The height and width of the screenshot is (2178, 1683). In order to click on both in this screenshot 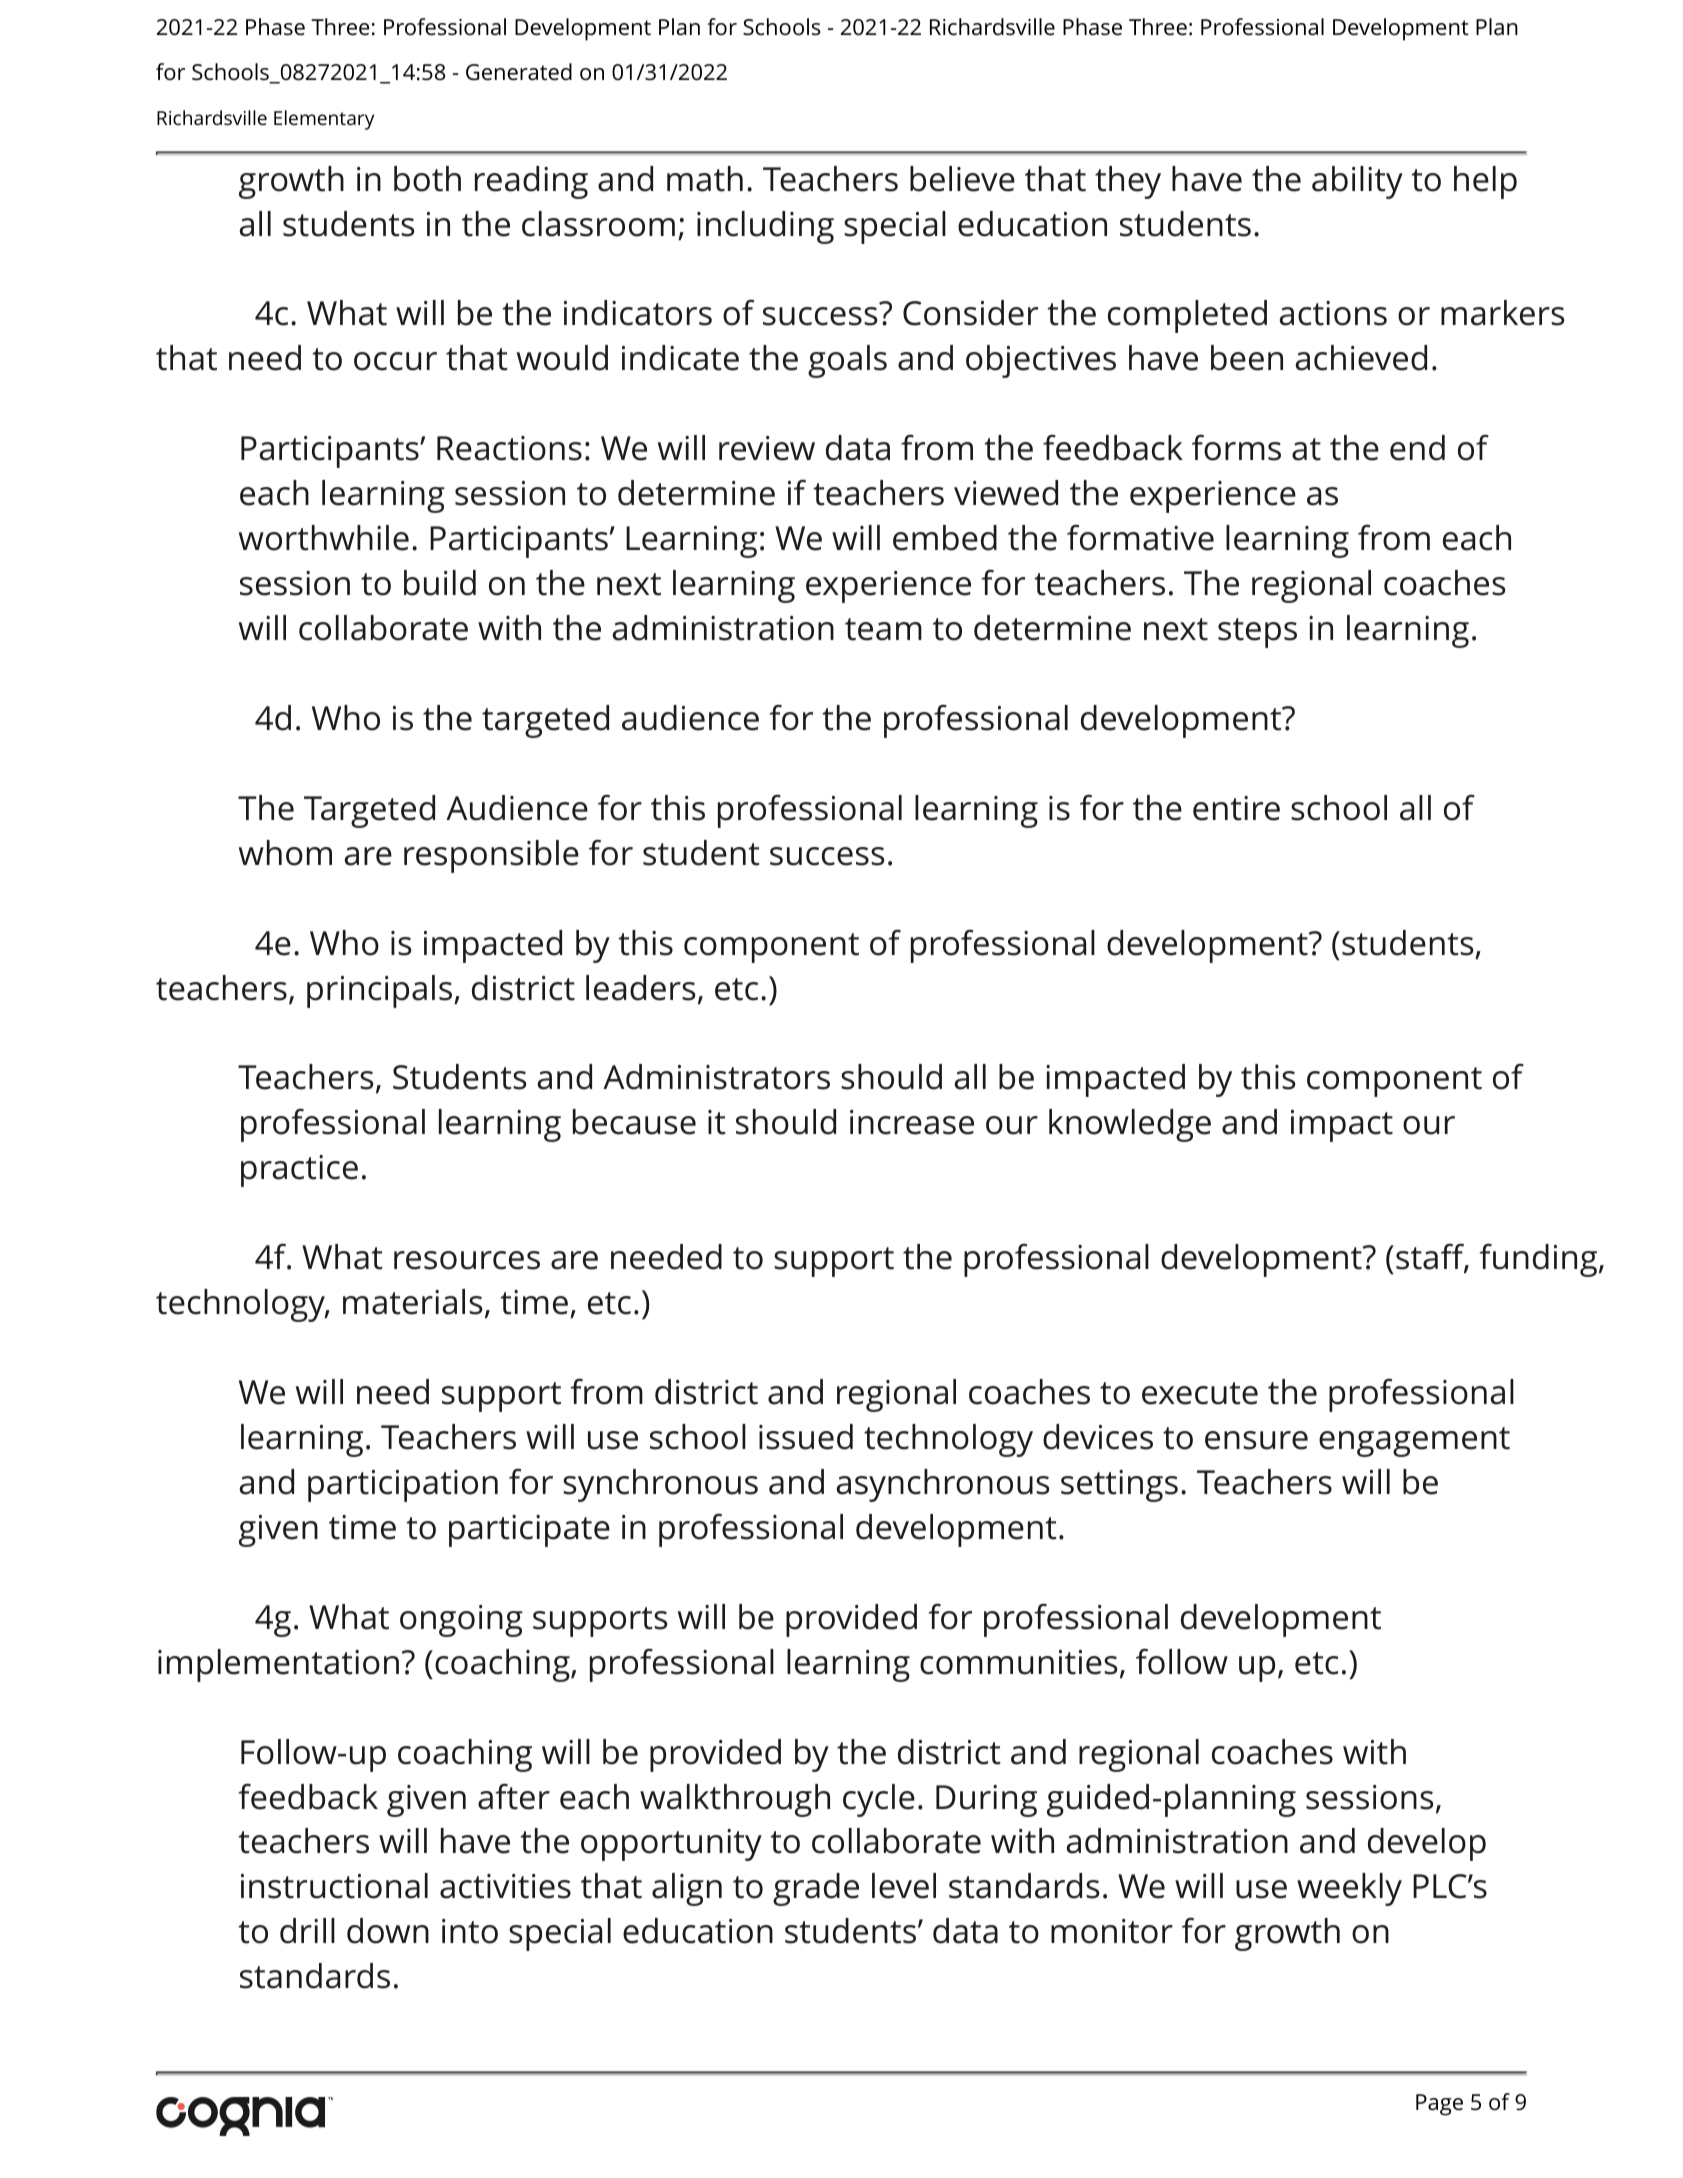, I will do `click(427, 179)`.
